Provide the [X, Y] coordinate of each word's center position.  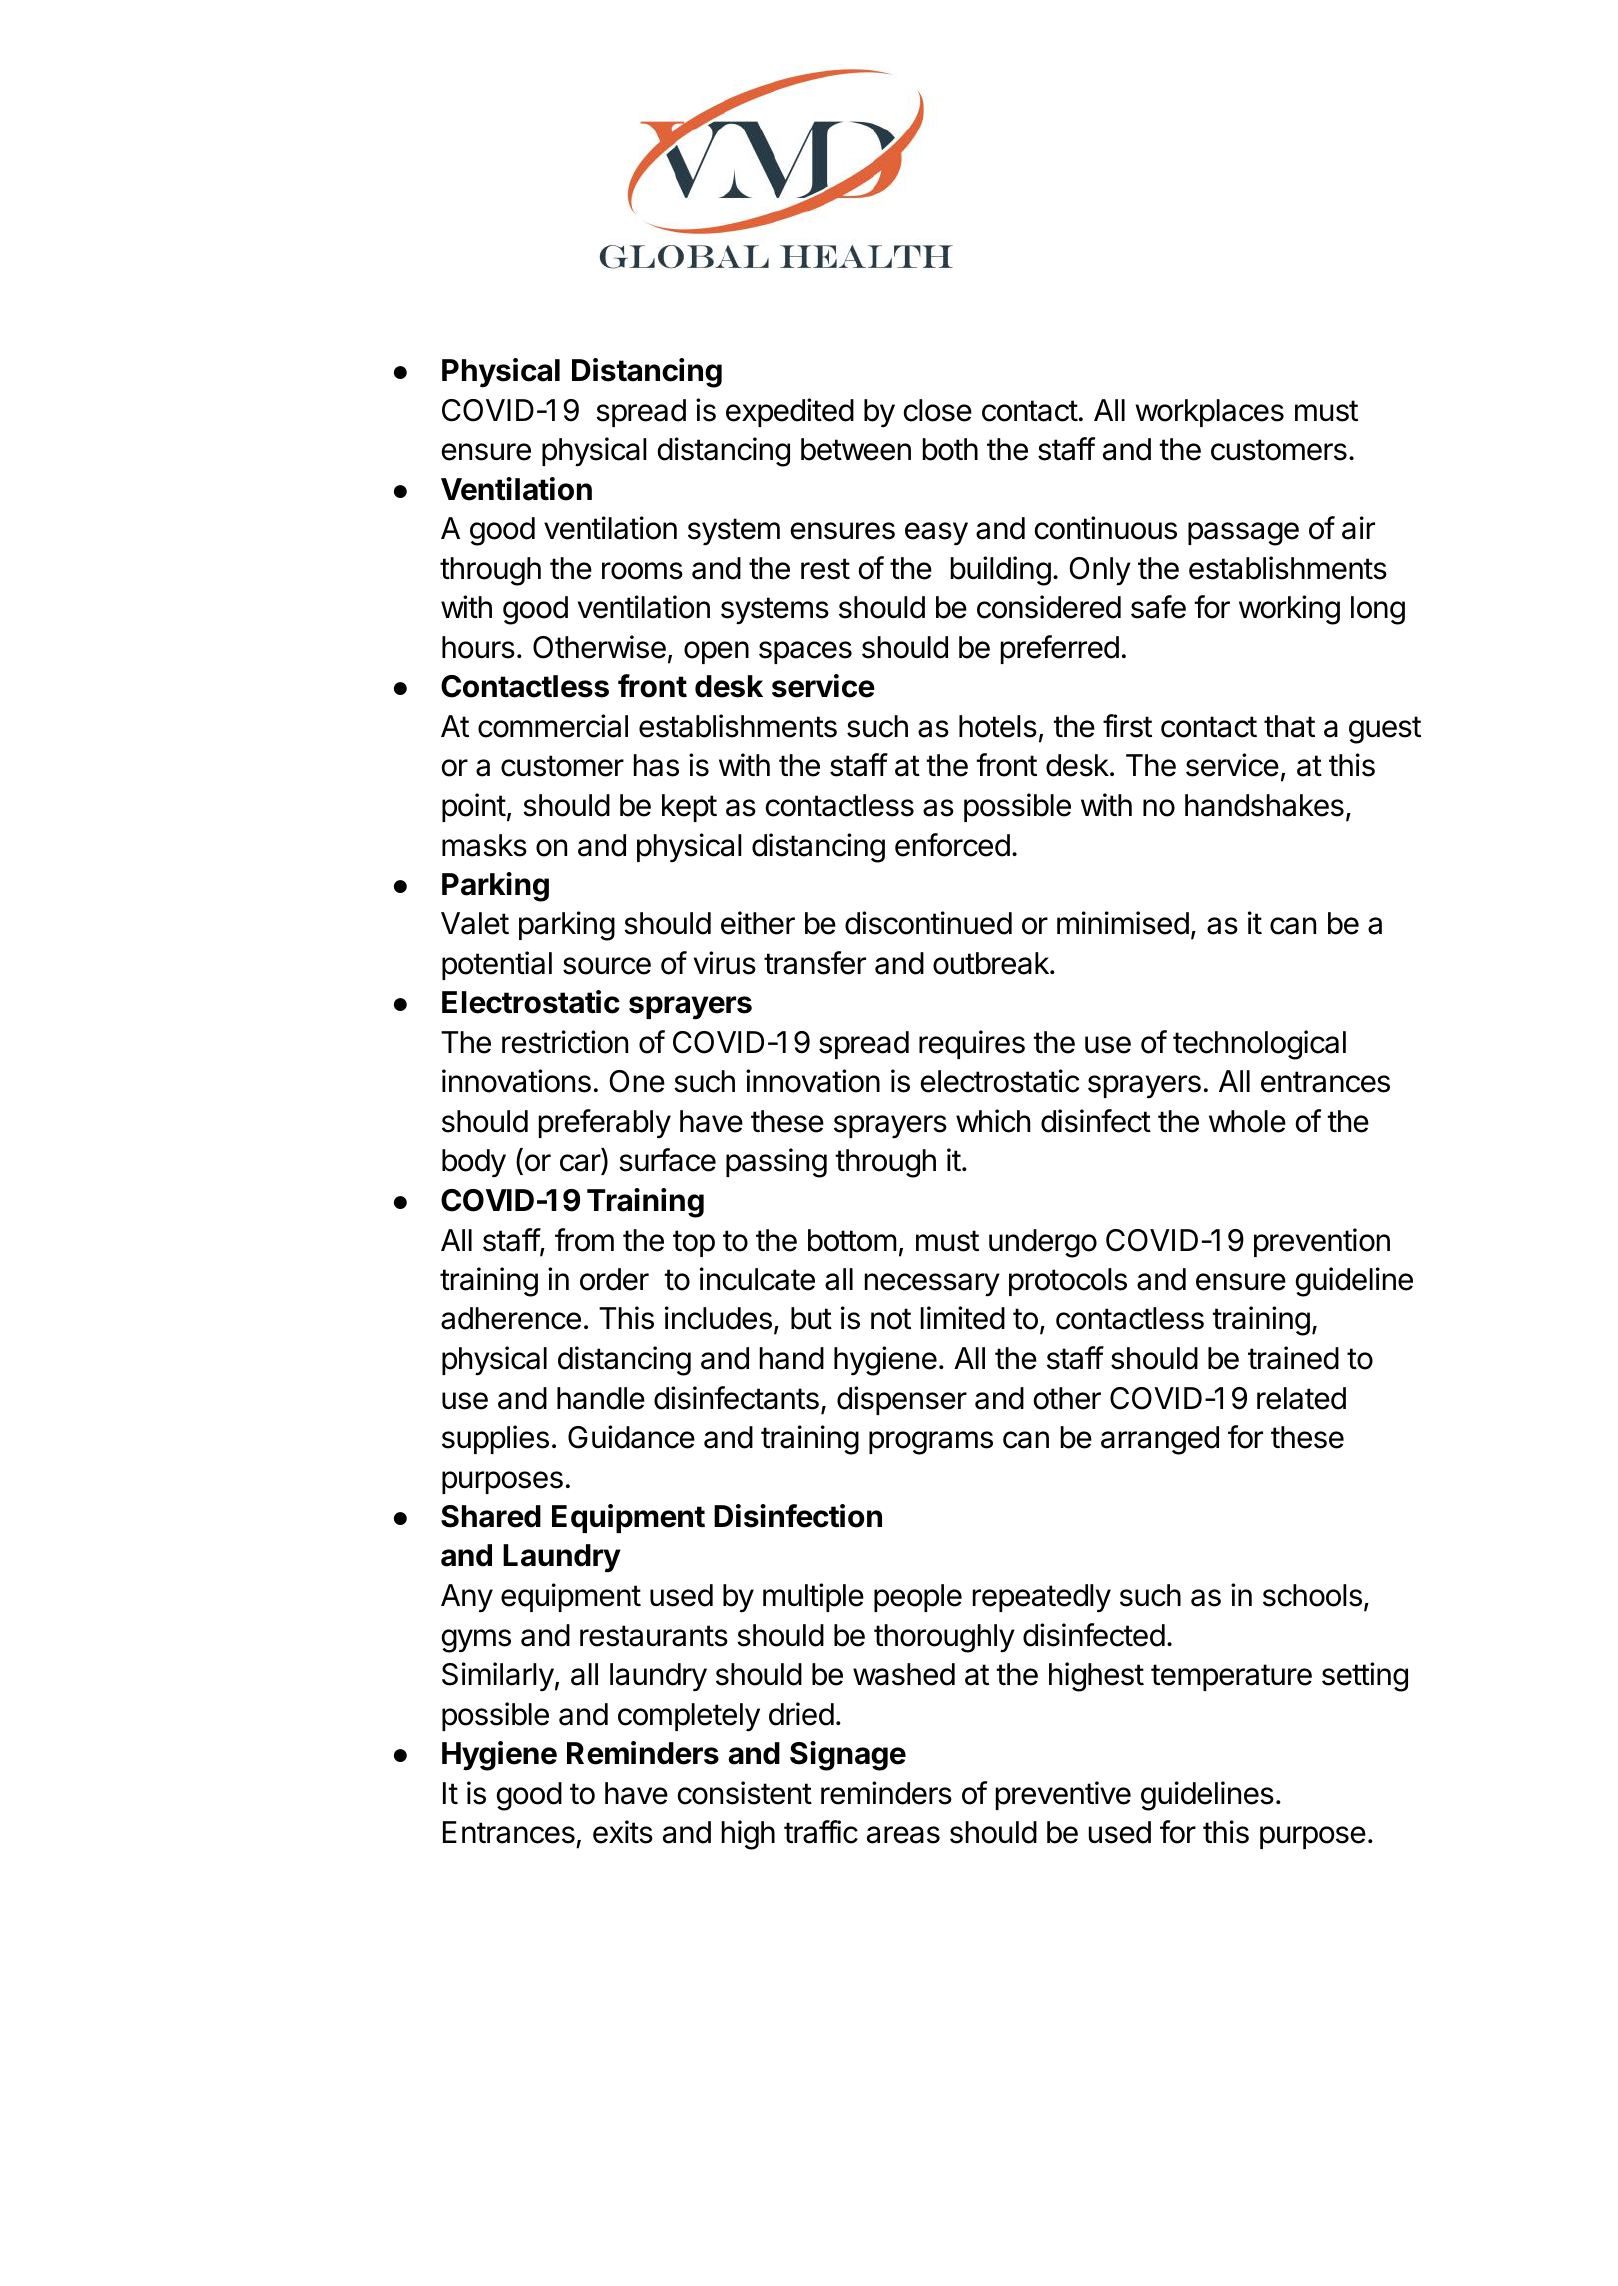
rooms [642, 571]
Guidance [631, 1437]
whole [1247, 1121]
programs [931, 1443]
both [950, 449]
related [1301, 1398]
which [993, 1121]
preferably [605, 1124]
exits [623, 1832]
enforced [952, 845]
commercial [553, 726]
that [1289, 726]
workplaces [1209, 413]
